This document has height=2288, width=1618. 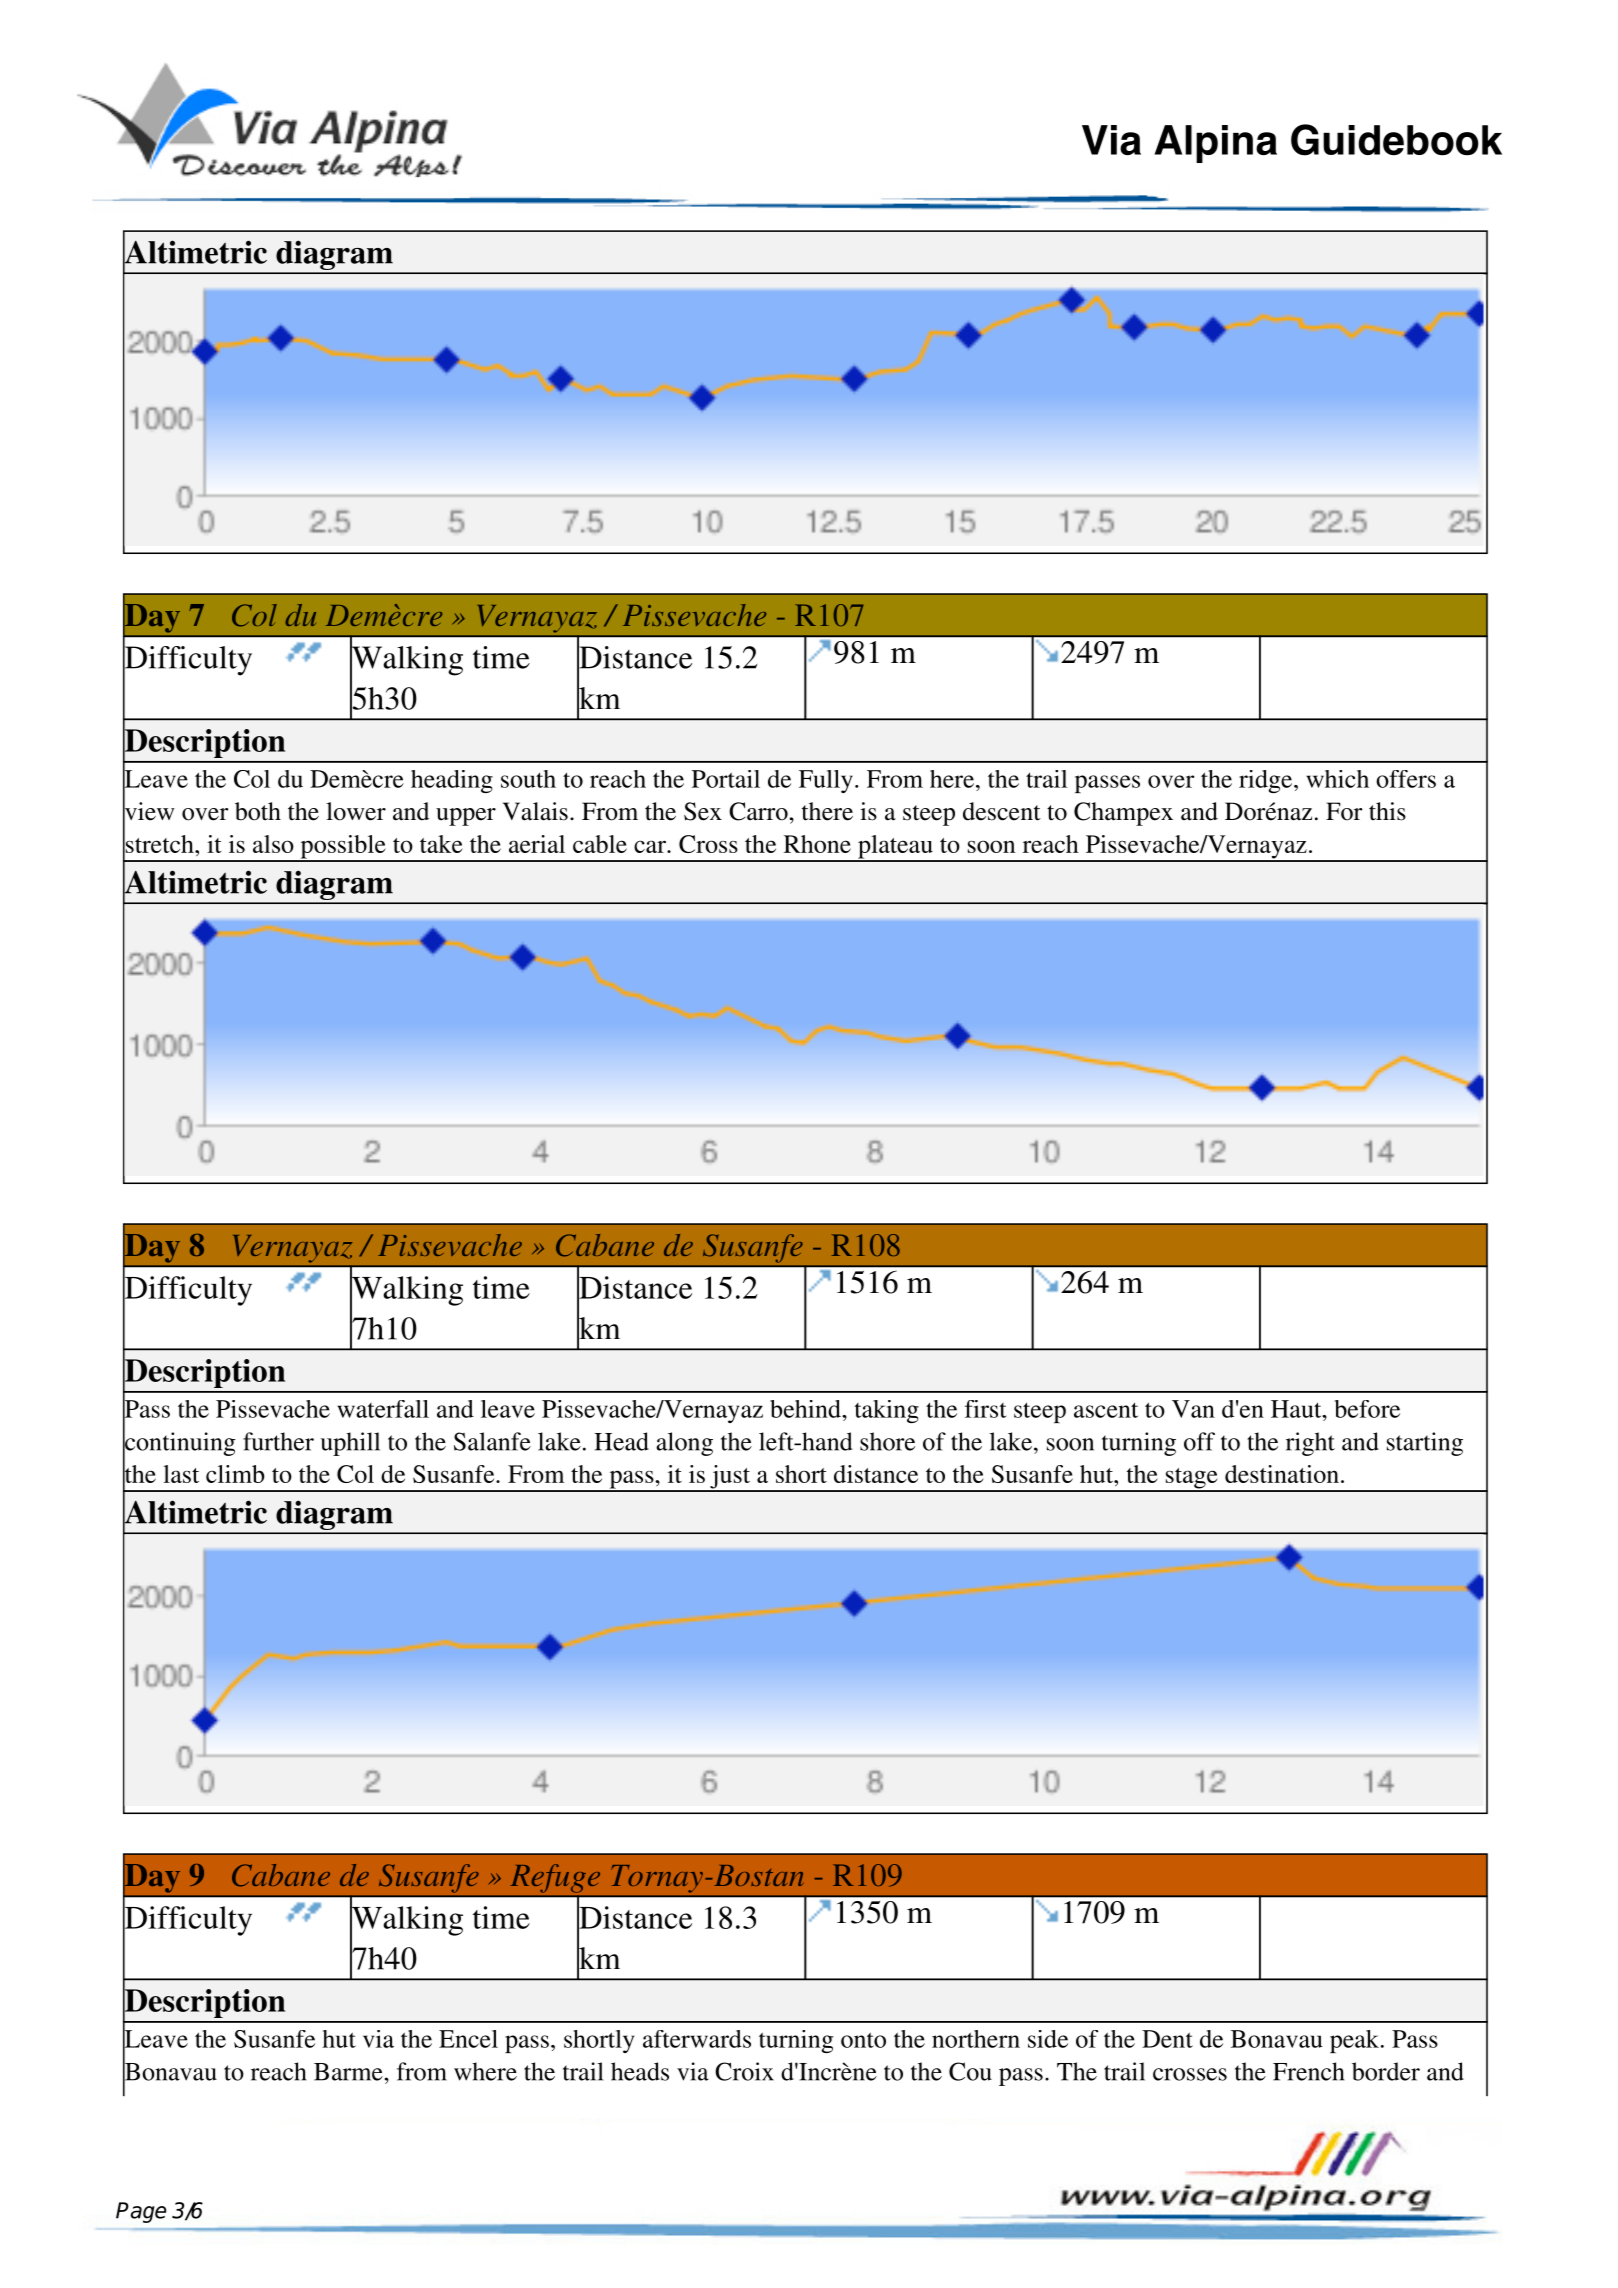 What do you see at coordinates (1193, 1409) in the document?
I see `Van` at bounding box center [1193, 1409].
